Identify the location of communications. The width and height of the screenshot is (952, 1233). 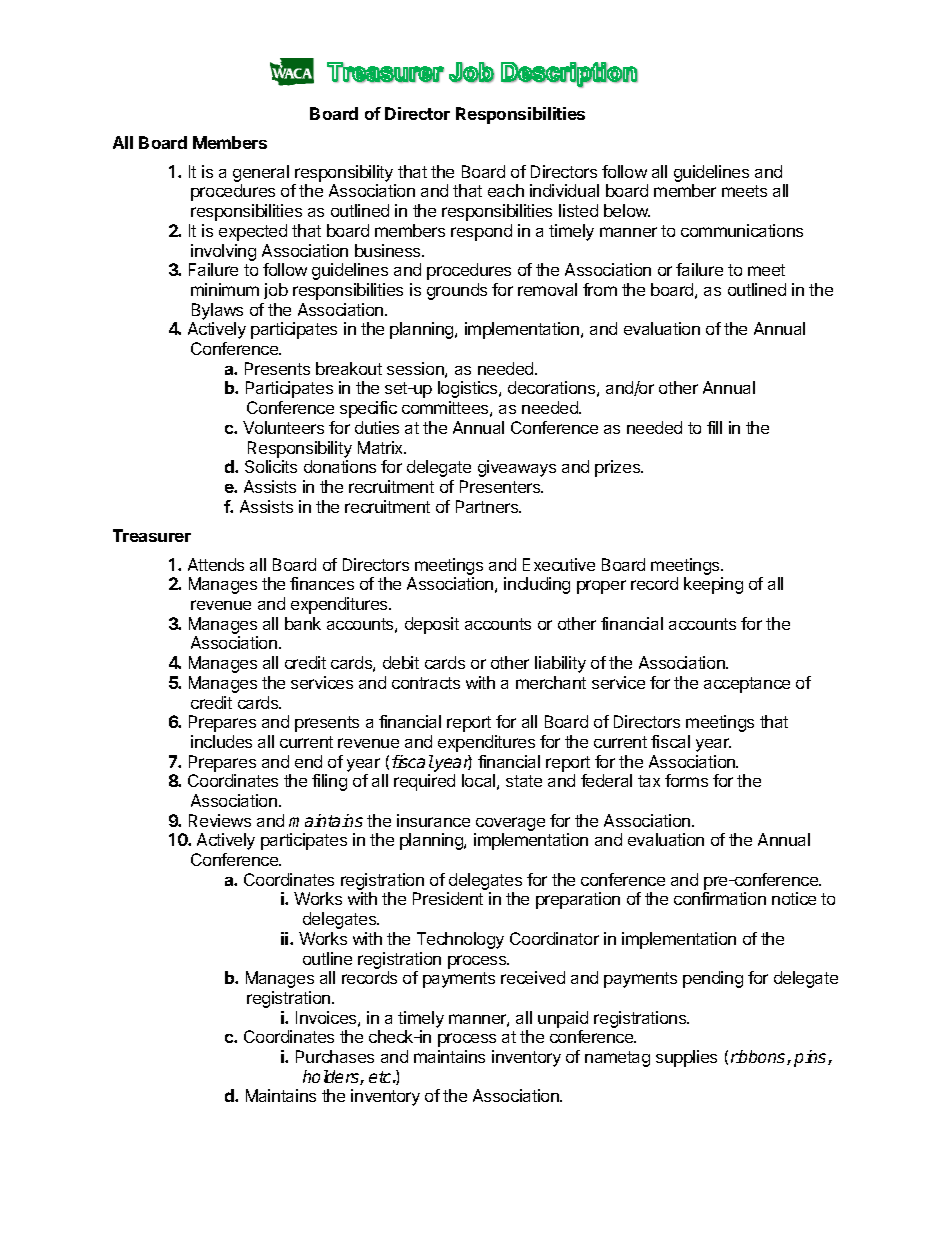
(742, 230).
